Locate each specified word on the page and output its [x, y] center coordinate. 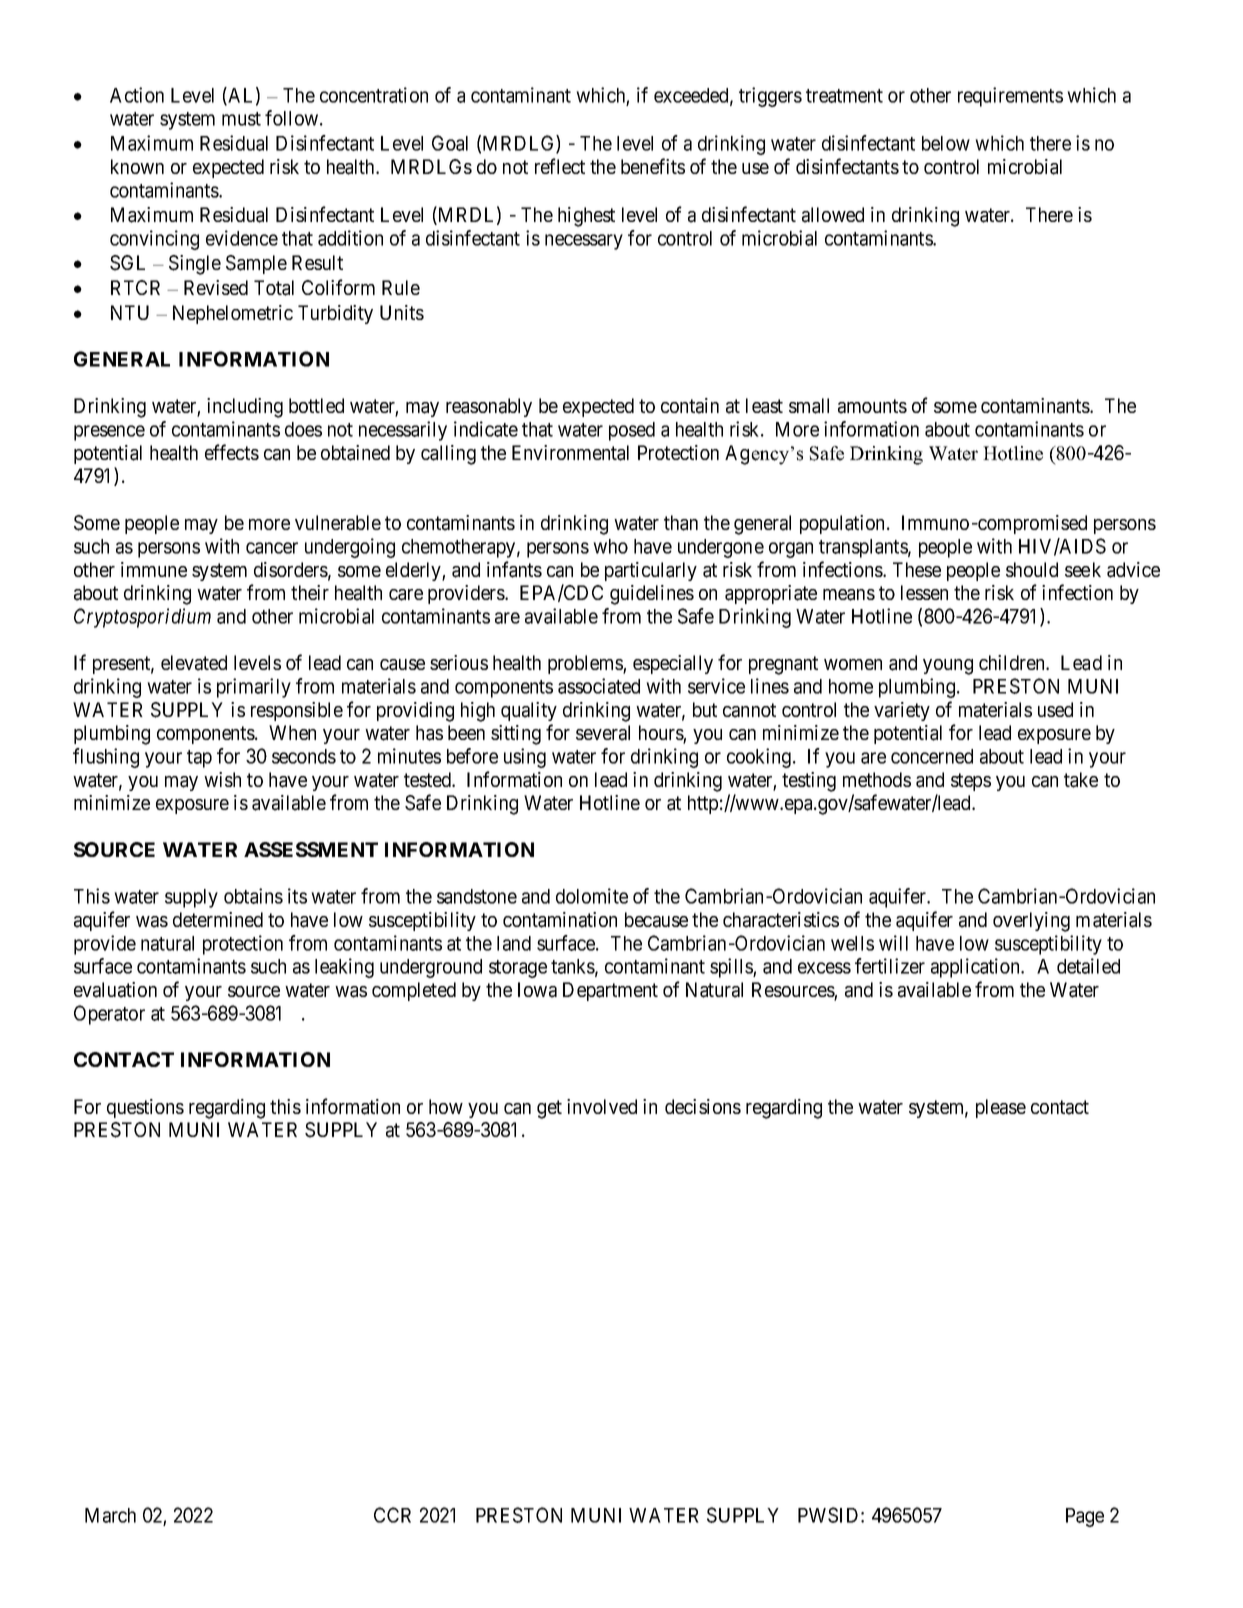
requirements [1010, 97]
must [241, 119]
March [110, 1515]
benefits [653, 166]
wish [222, 779]
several [603, 733]
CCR [392, 1515]
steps [971, 782]
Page [1085, 1517]
